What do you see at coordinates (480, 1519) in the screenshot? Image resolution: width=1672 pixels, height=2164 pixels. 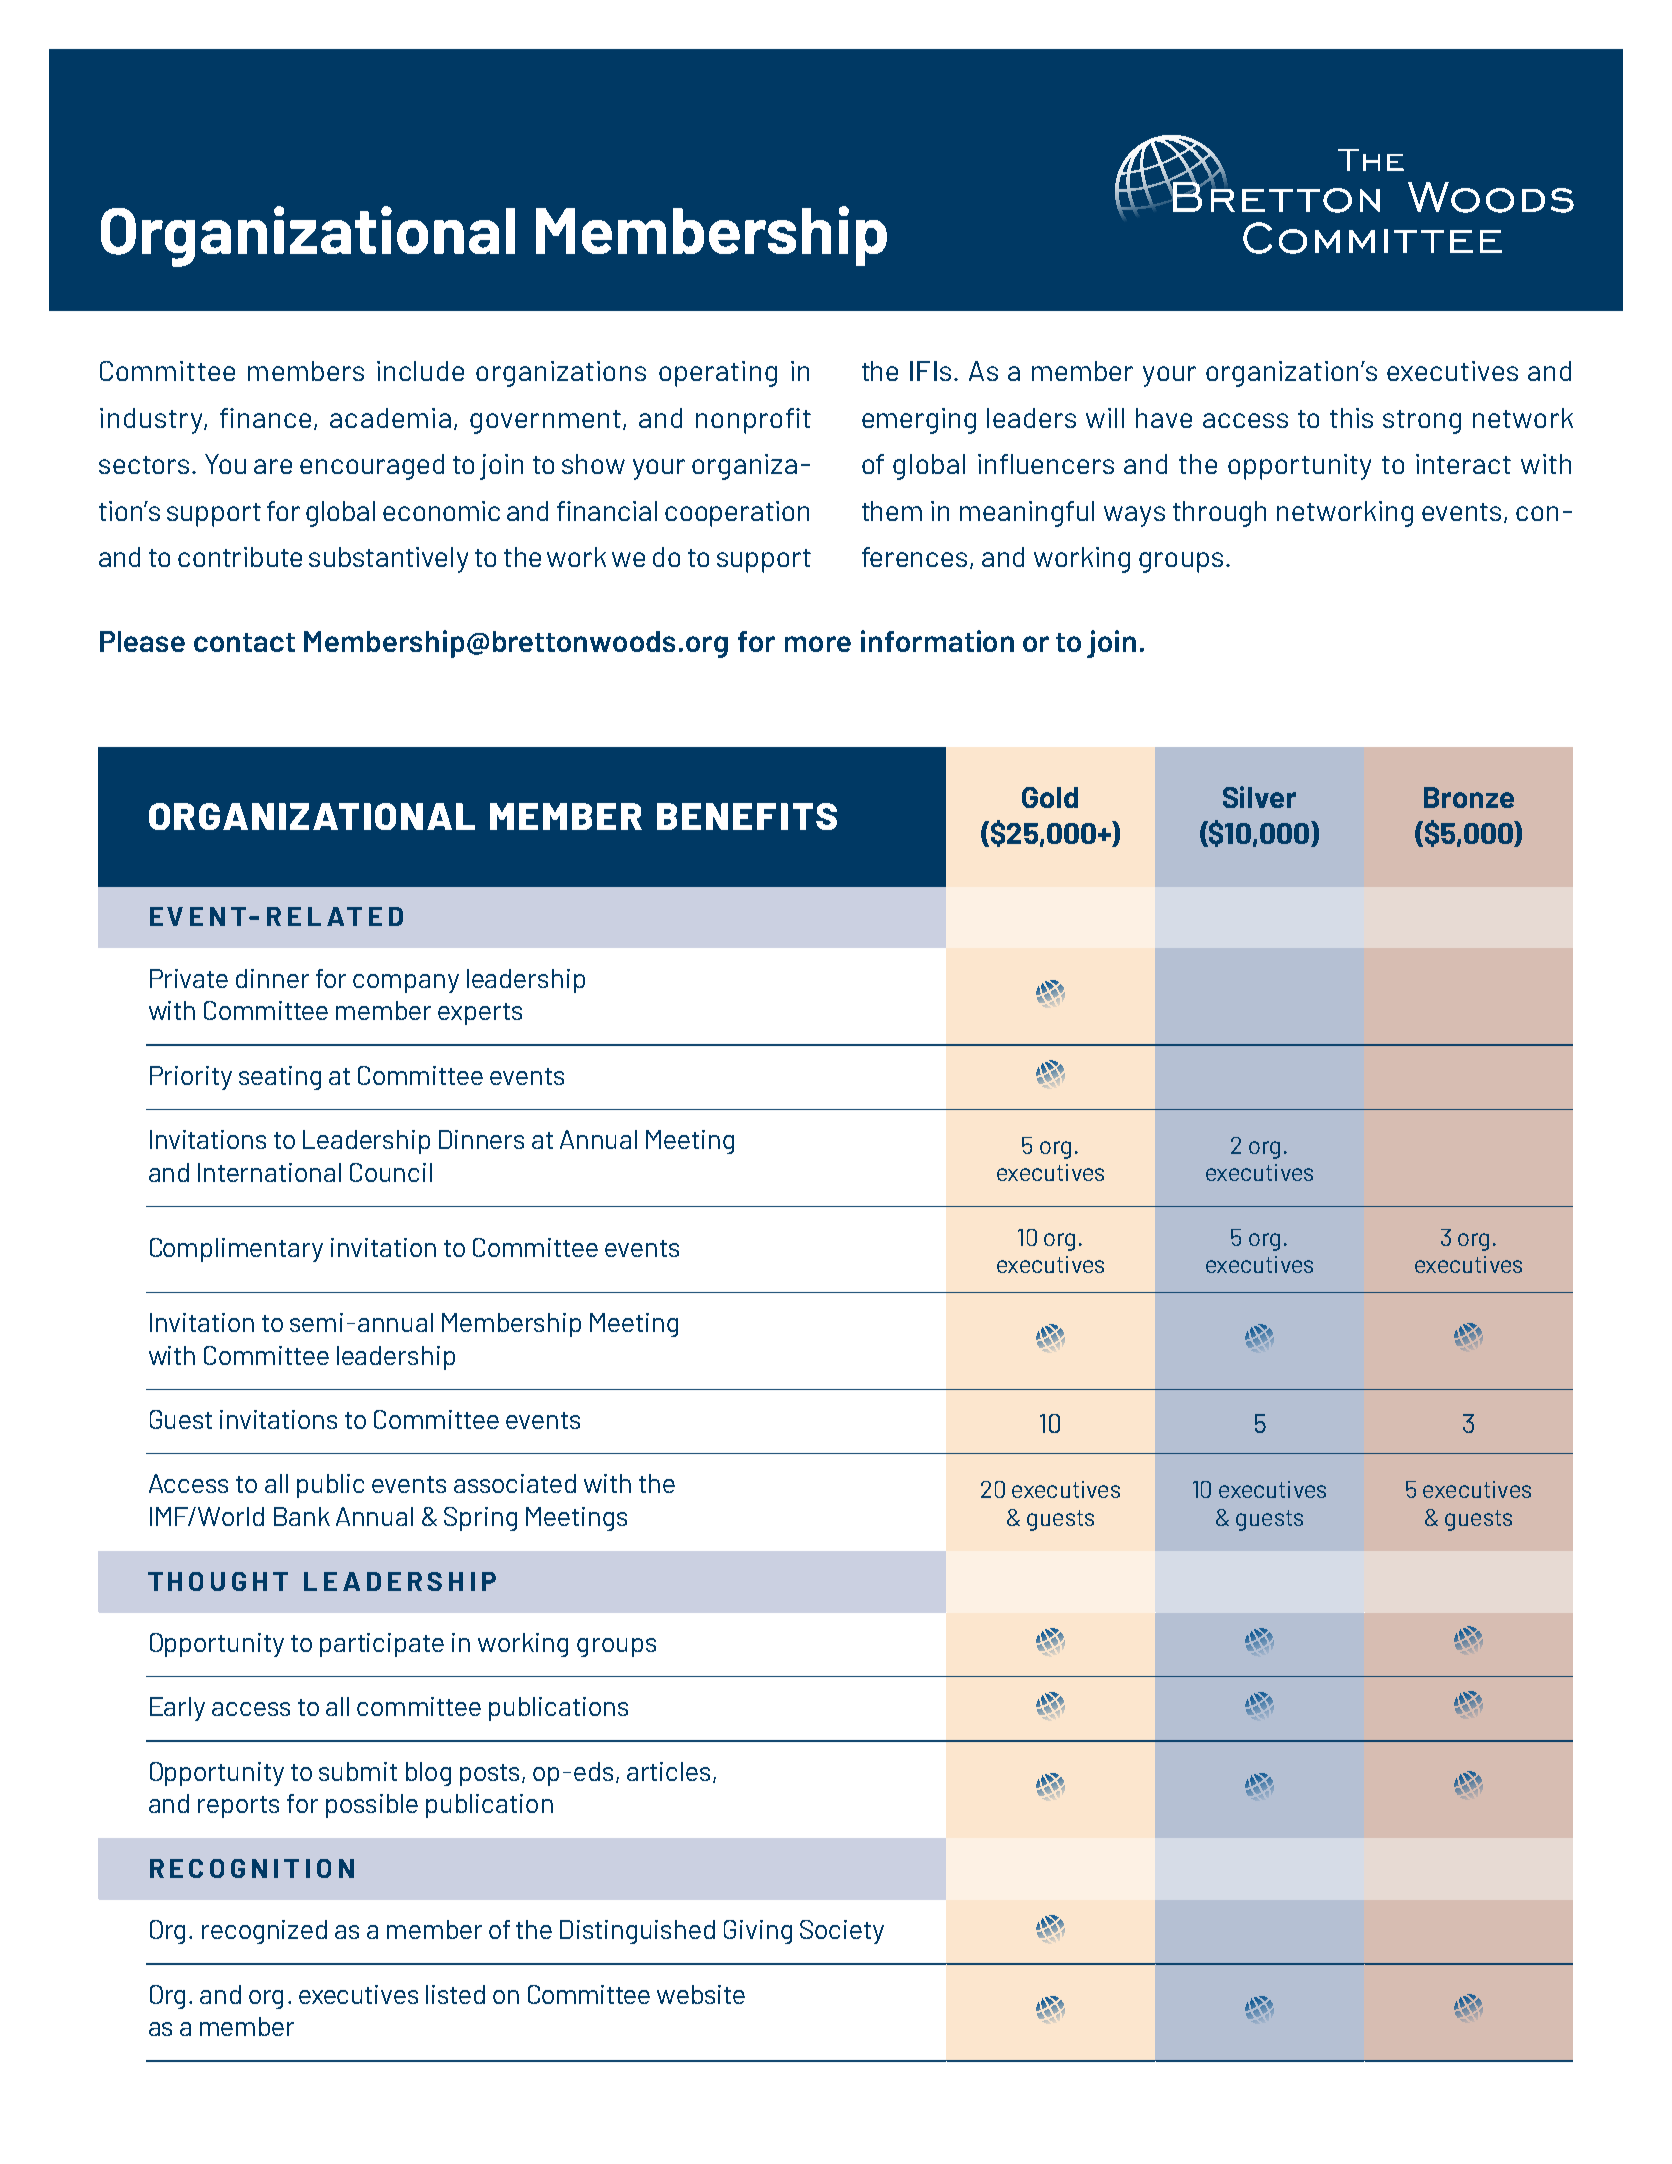 I see `Spring` at bounding box center [480, 1519].
